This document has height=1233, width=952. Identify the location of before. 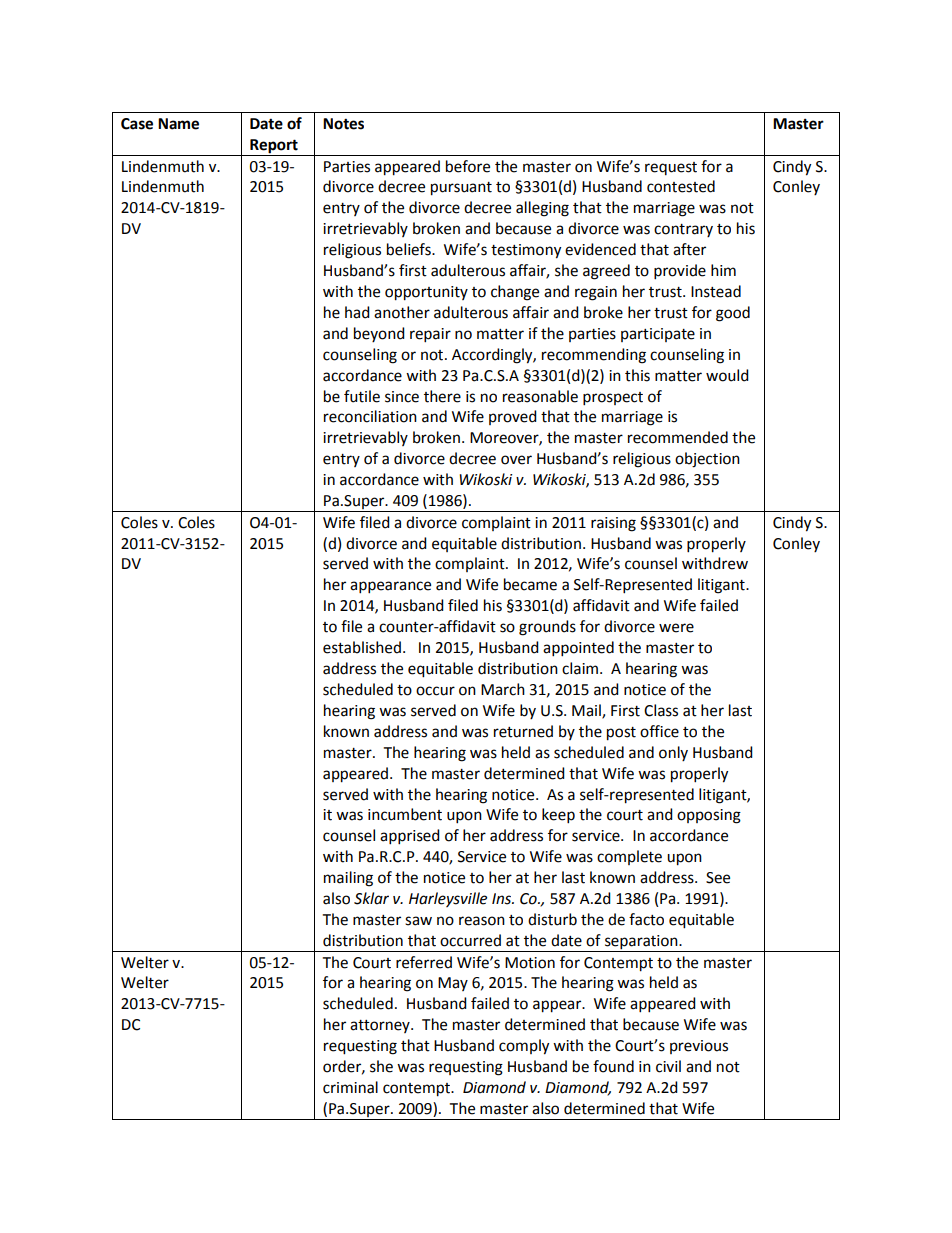
(468, 166).
